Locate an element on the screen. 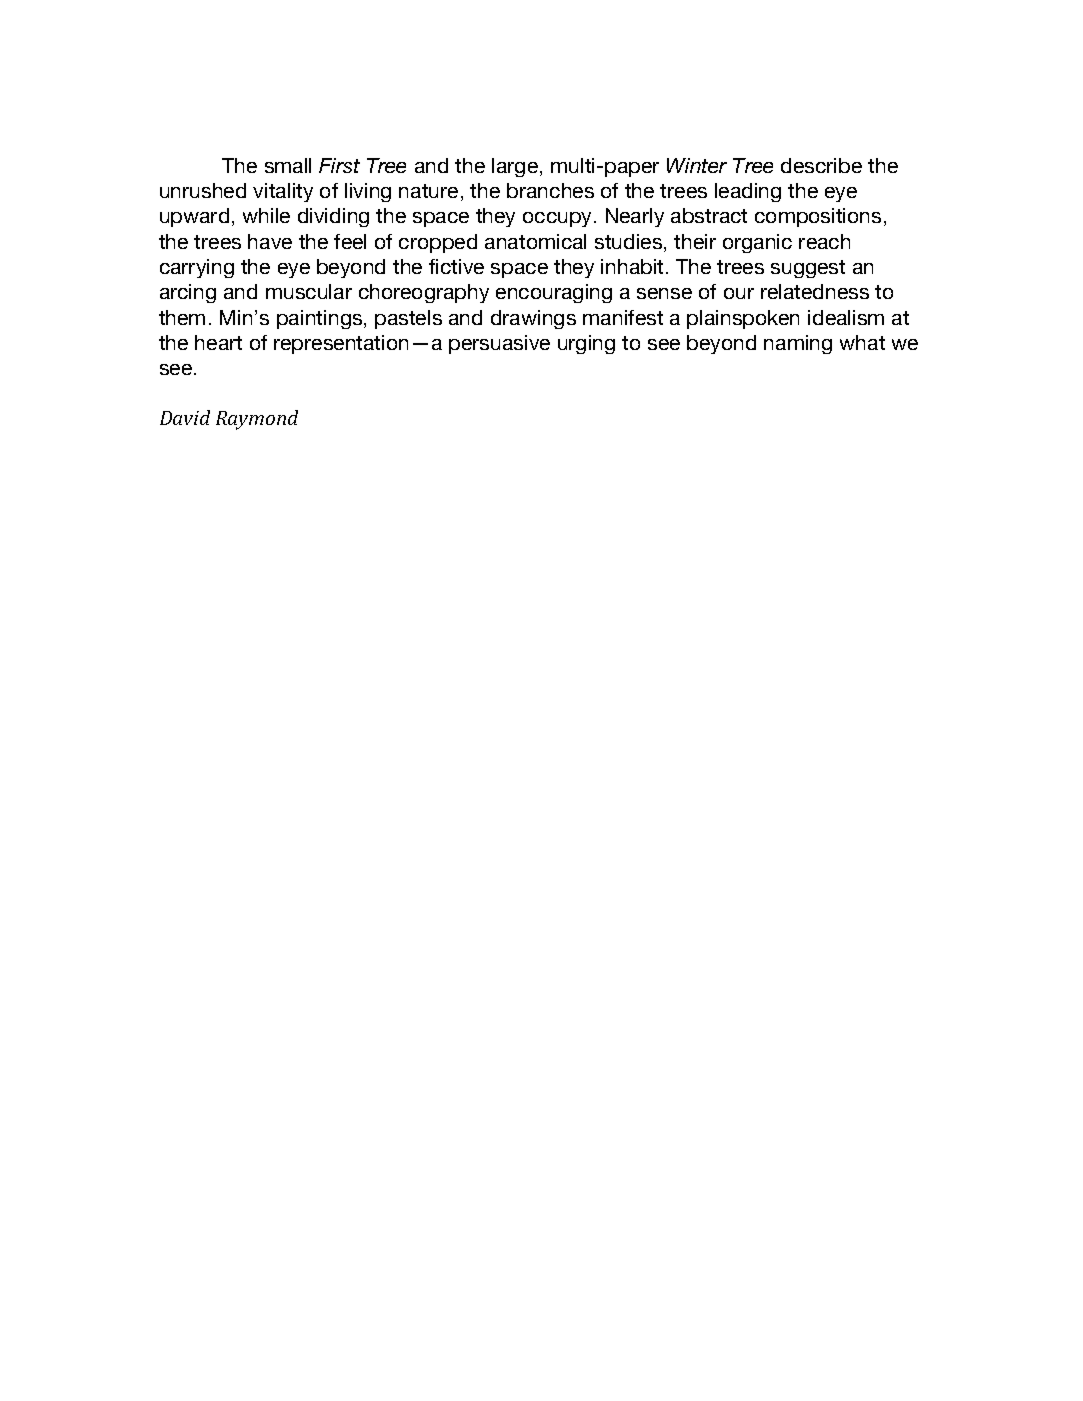 This screenshot has height=1401, width=1083. Raymond is located at coordinates (257, 420).
